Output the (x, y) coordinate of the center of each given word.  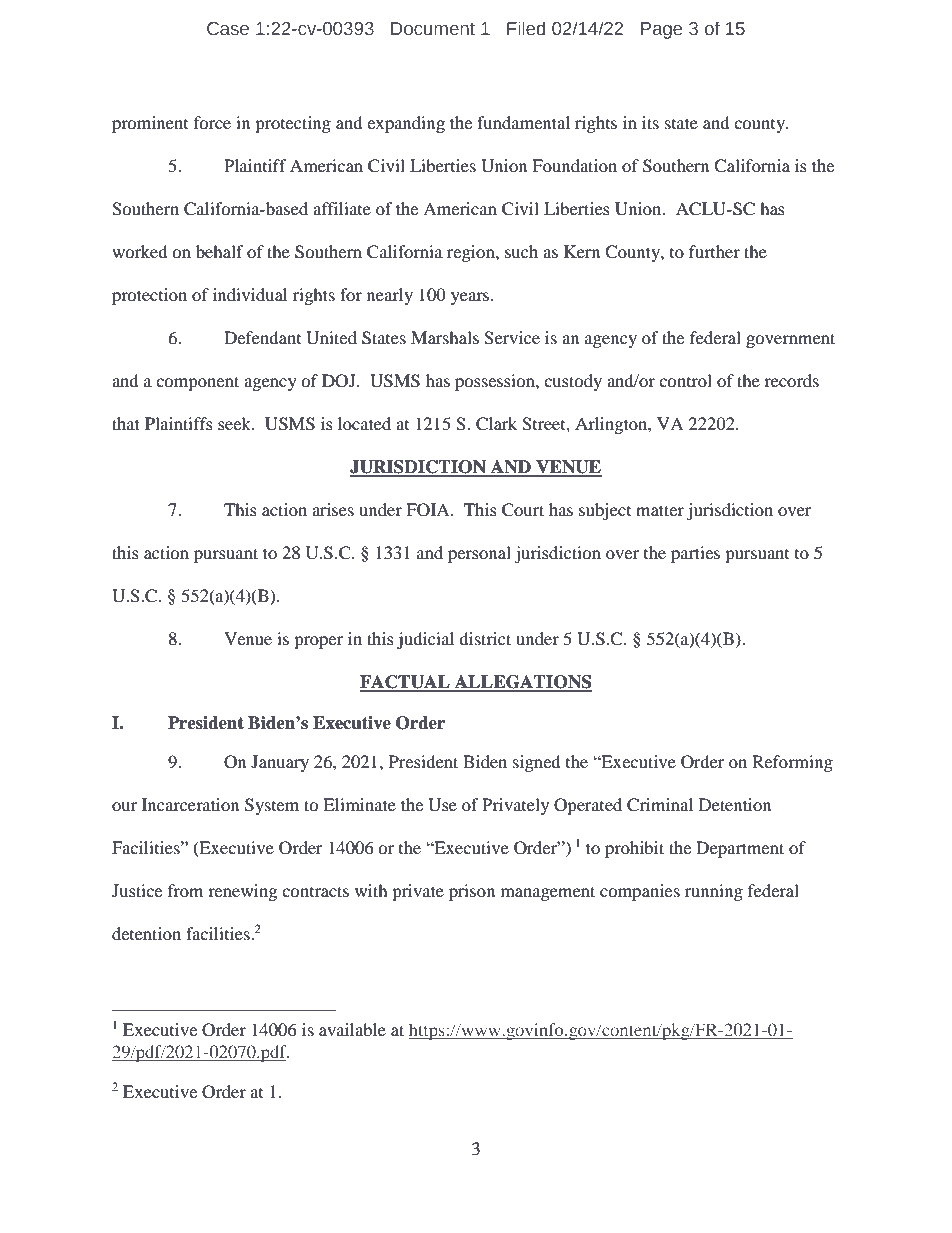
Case (228, 29)
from (185, 890)
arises (333, 509)
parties (695, 554)
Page (661, 30)
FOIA (429, 510)
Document (433, 29)
